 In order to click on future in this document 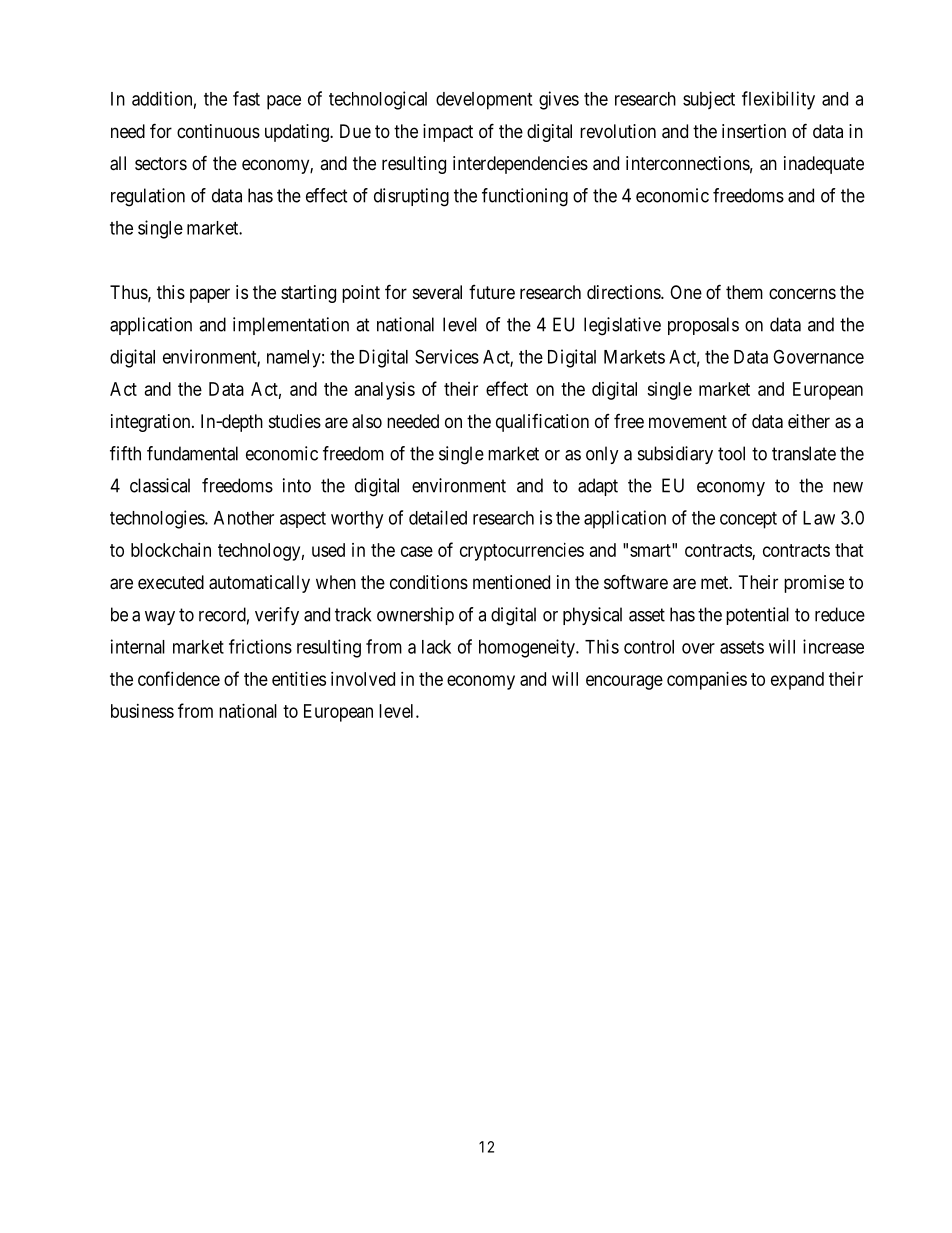, I will do `click(492, 292)`.
